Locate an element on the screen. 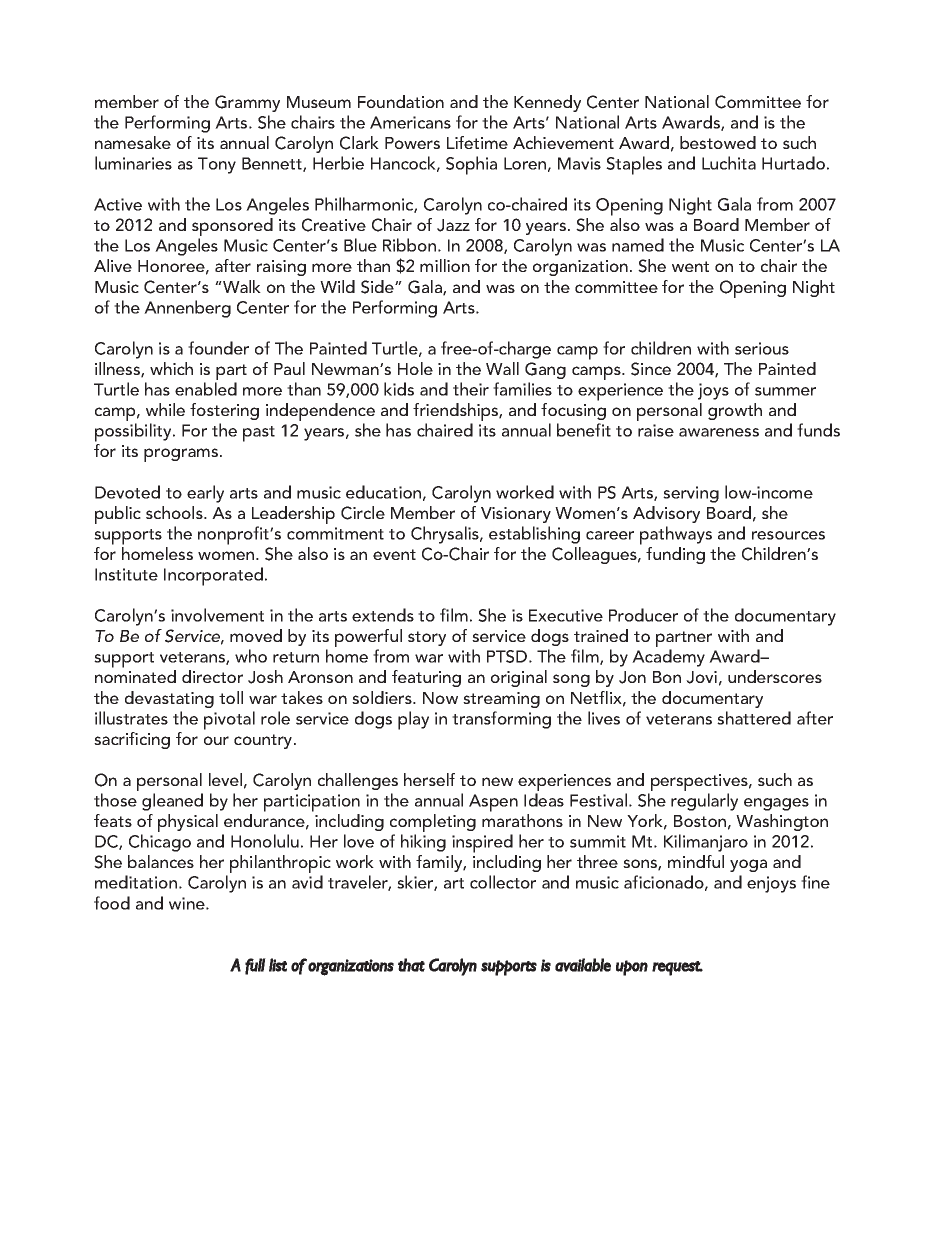  full is located at coordinates (255, 966).
